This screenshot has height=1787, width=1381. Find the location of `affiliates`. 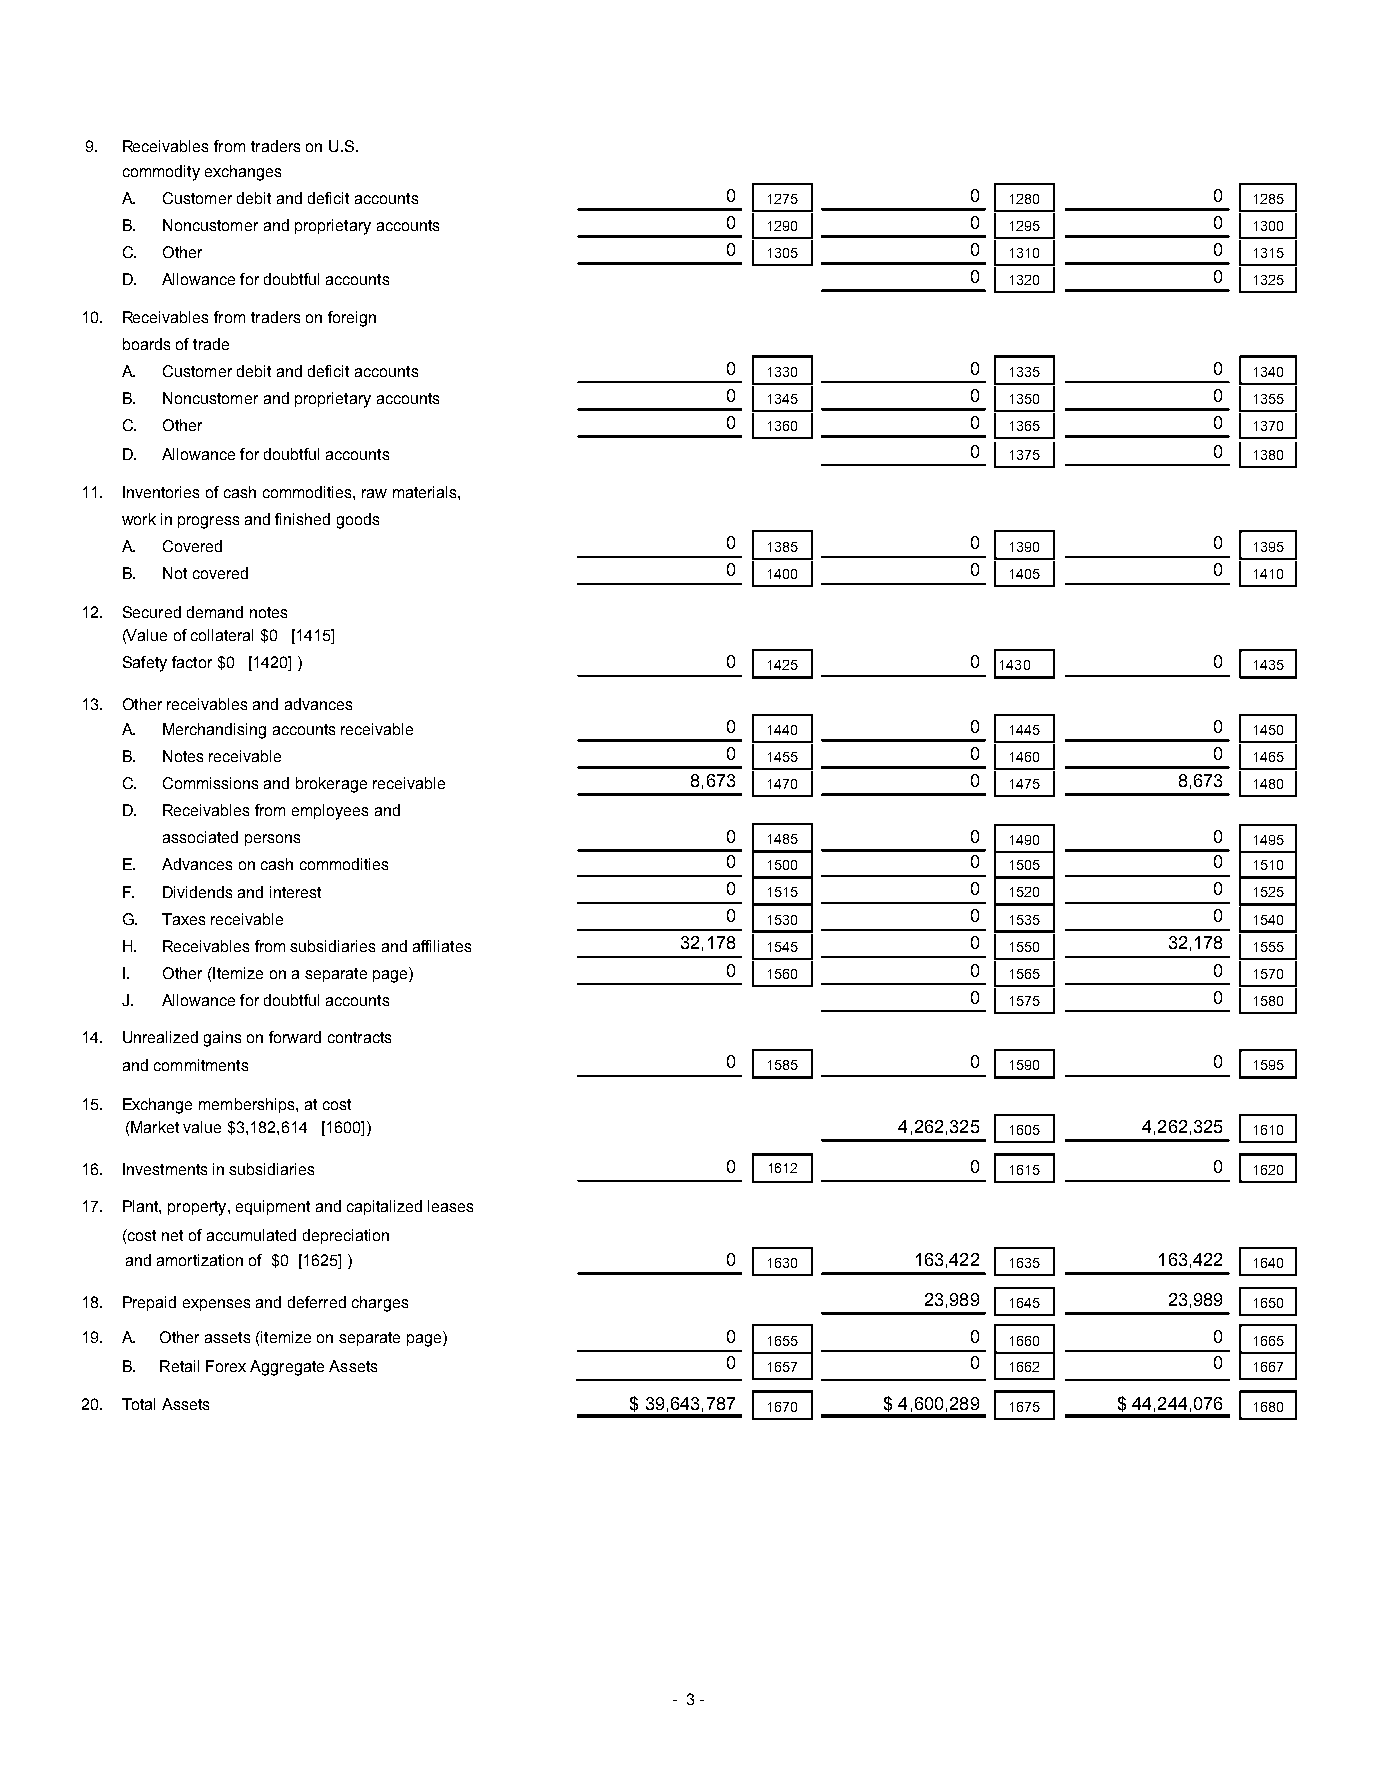

affiliates is located at coordinates (442, 946).
